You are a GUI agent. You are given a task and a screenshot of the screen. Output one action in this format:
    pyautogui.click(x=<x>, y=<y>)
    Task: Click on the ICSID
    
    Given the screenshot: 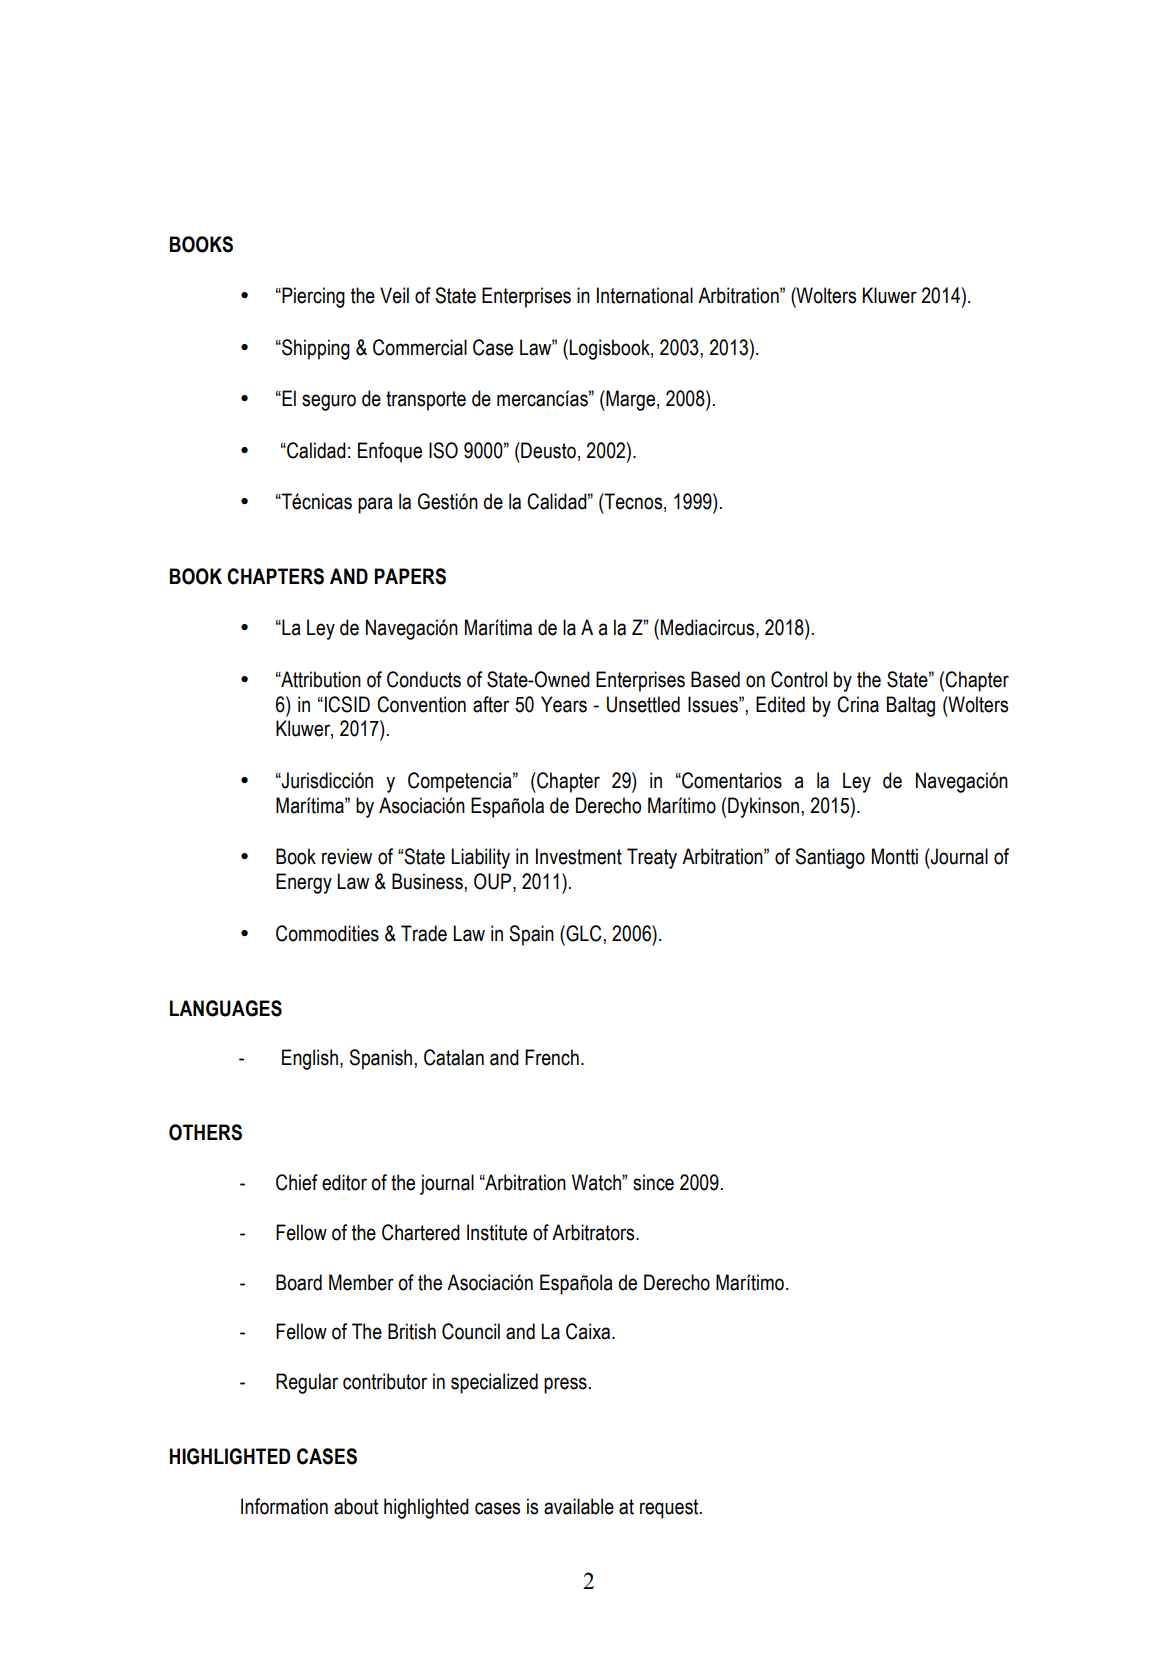 What is the action you would take?
    pyautogui.click(x=347, y=704)
